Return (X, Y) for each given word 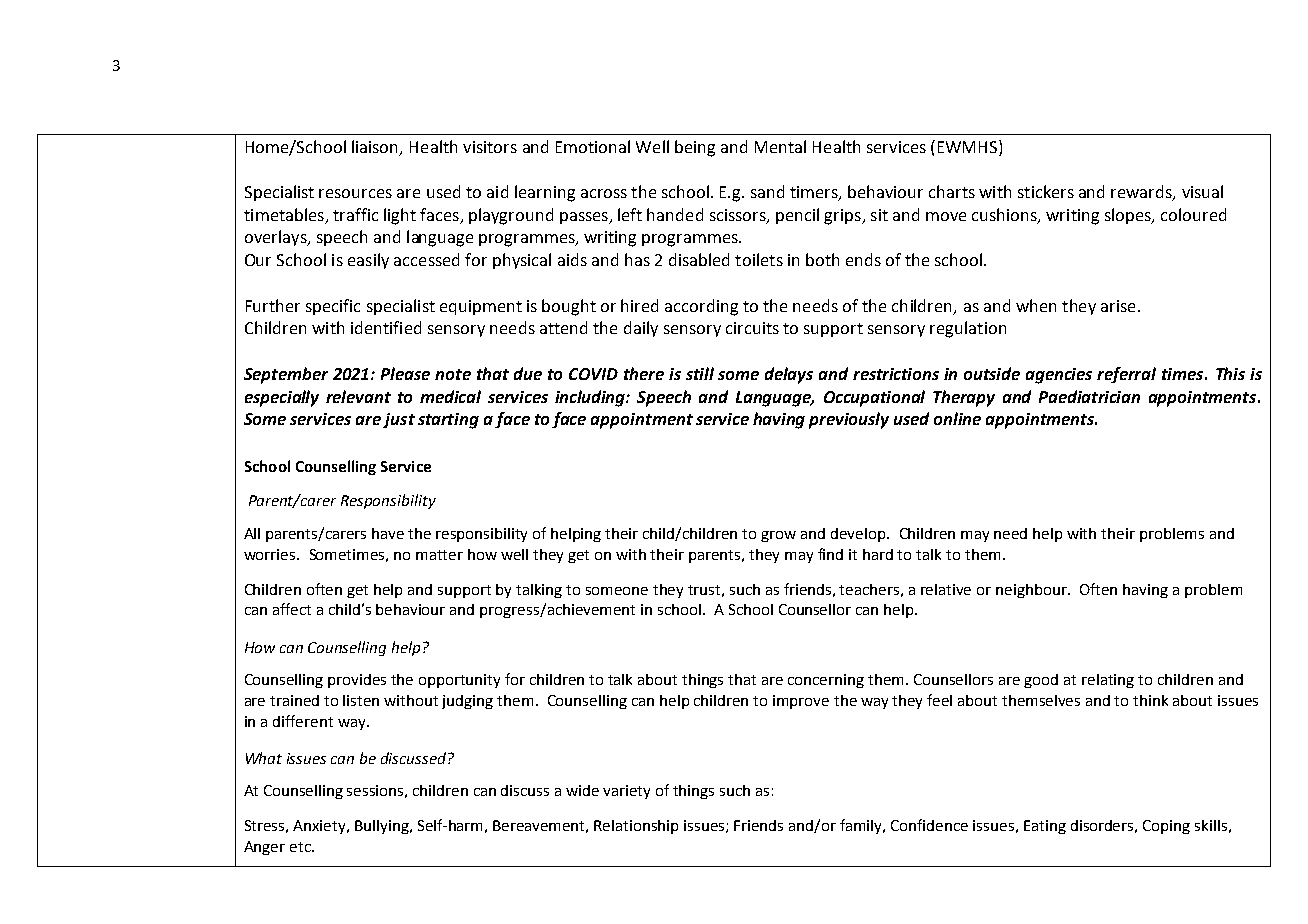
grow (778, 536)
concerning (826, 681)
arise (1118, 306)
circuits (752, 328)
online (957, 418)
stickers (1046, 191)
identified (386, 327)
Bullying (383, 827)
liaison (376, 147)
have (388, 533)
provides (357, 681)
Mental (780, 146)
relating (1108, 681)
